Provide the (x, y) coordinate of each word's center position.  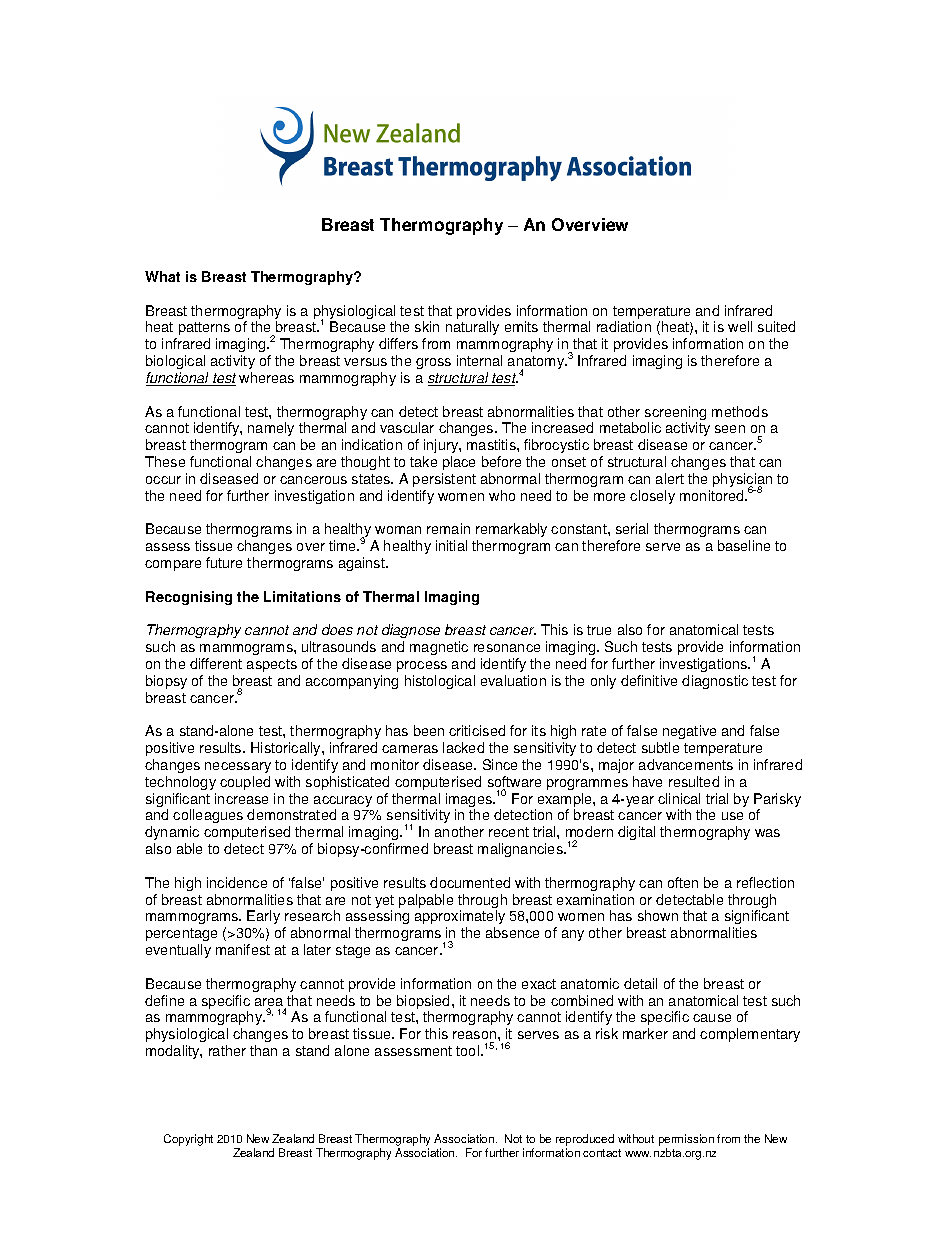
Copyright (188, 1140)
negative (689, 732)
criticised (477, 730)
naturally (472, 328)
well (740, 326)
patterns (203, 330)
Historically (287, 749)
